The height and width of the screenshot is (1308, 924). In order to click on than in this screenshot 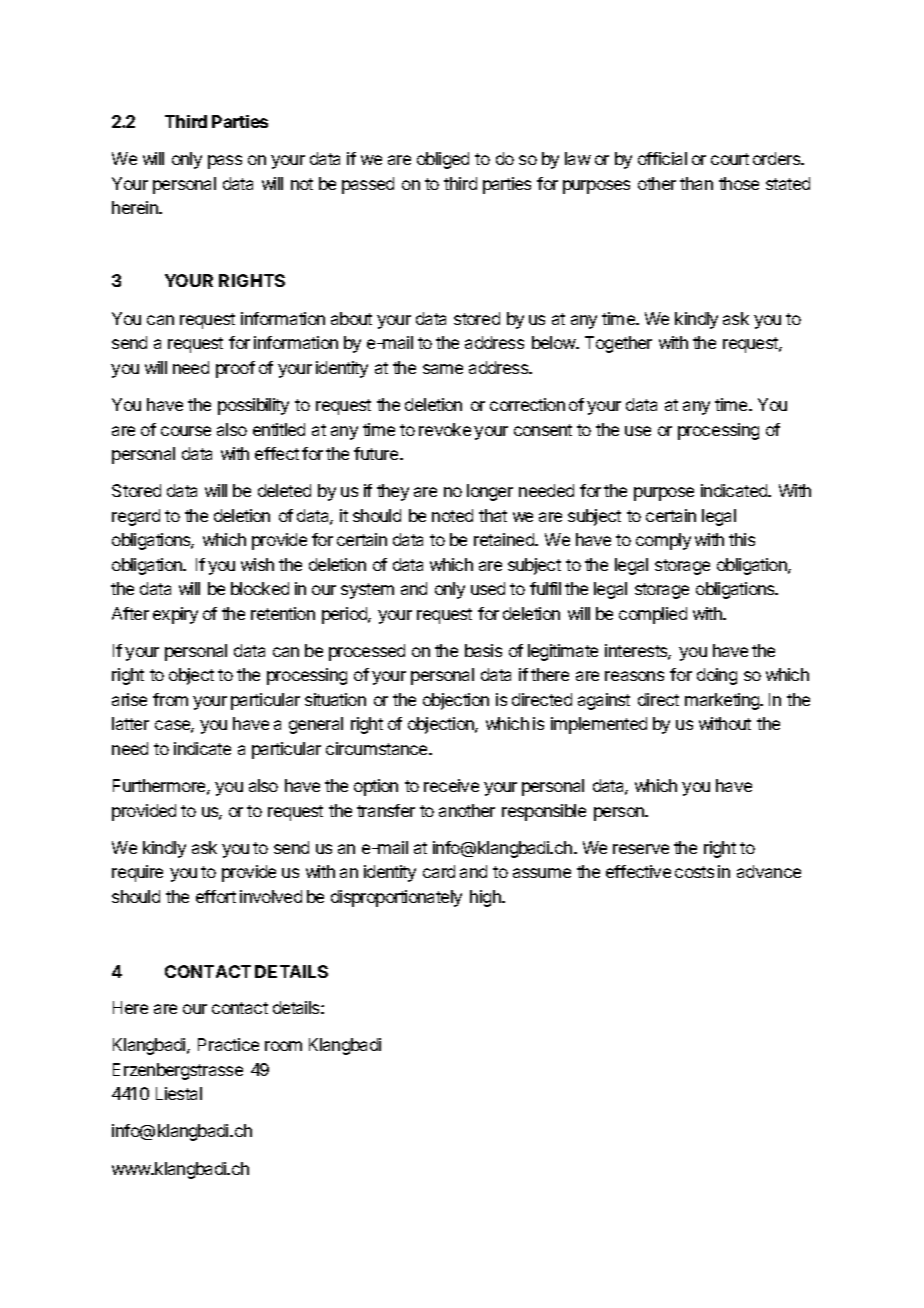, I will do `click(696, 183)`.
